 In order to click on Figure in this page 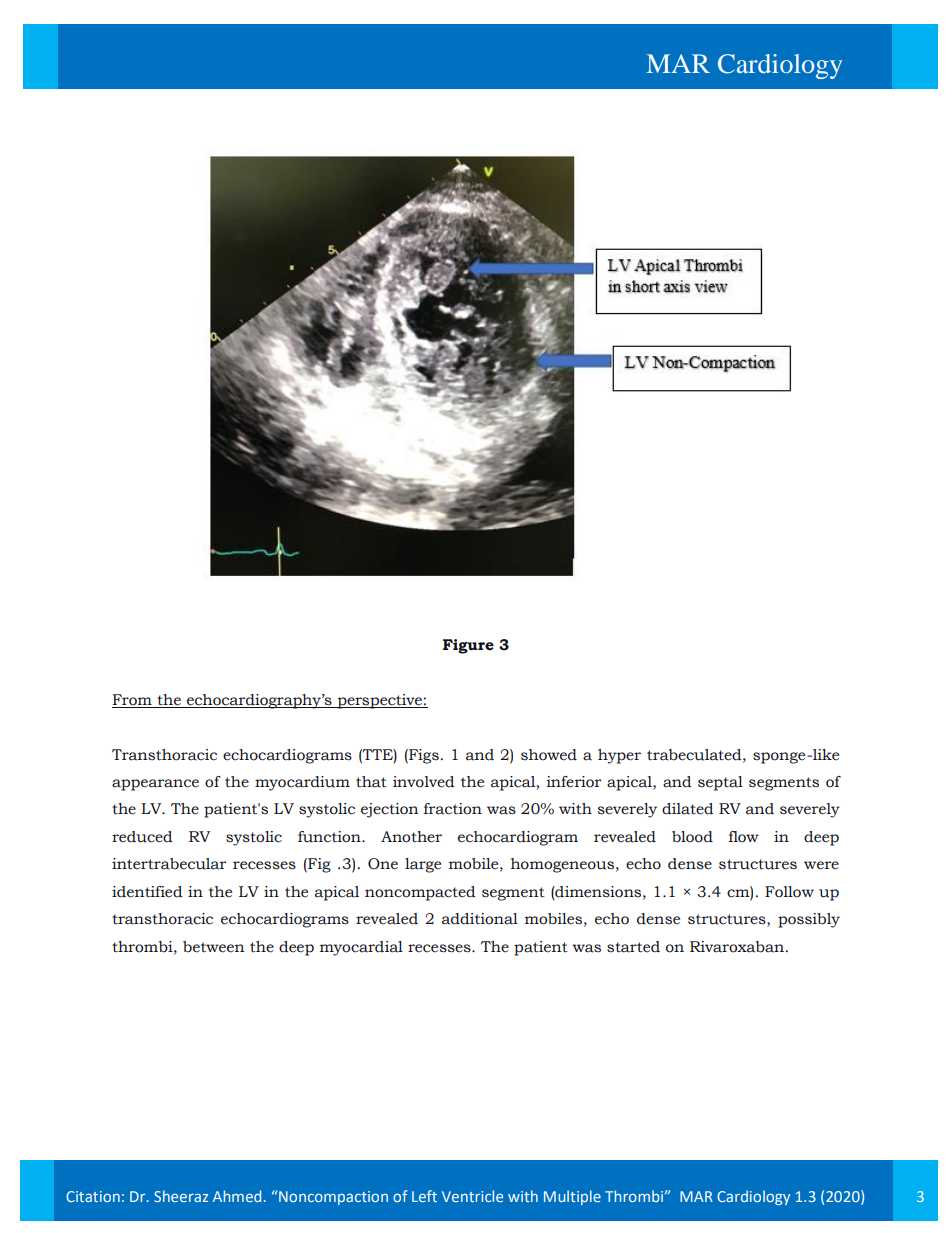, I will do `click(468, 646)`.
